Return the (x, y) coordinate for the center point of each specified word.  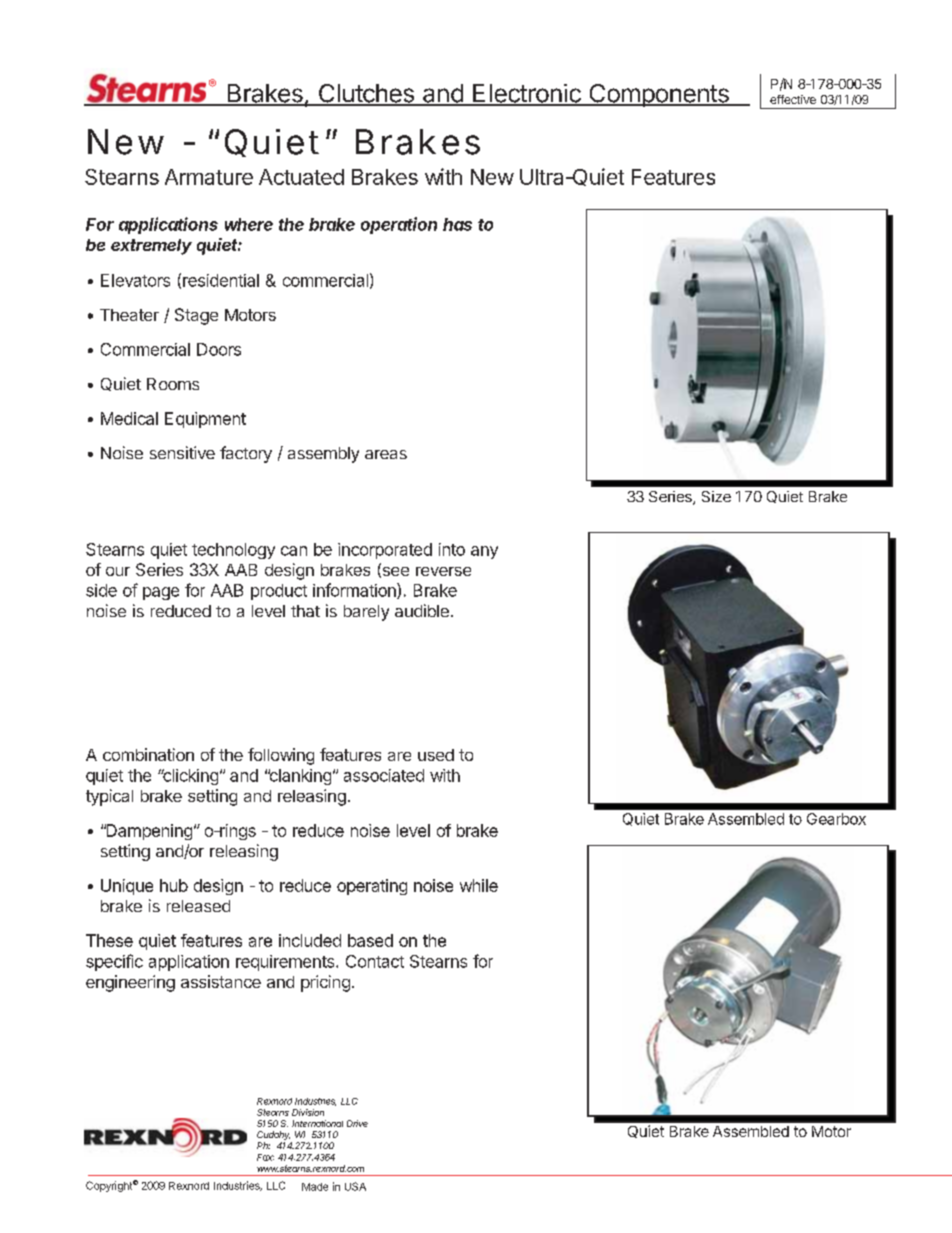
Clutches (366, 94)
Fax (265, 1157)
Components (659, 95)
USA (355, 1186)
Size (716, 496)
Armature (209, 177)
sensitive (182, 452)
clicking (189, 777)
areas (386, 454)
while (479, 885)
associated (384, 775)
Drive (357, 1123)
